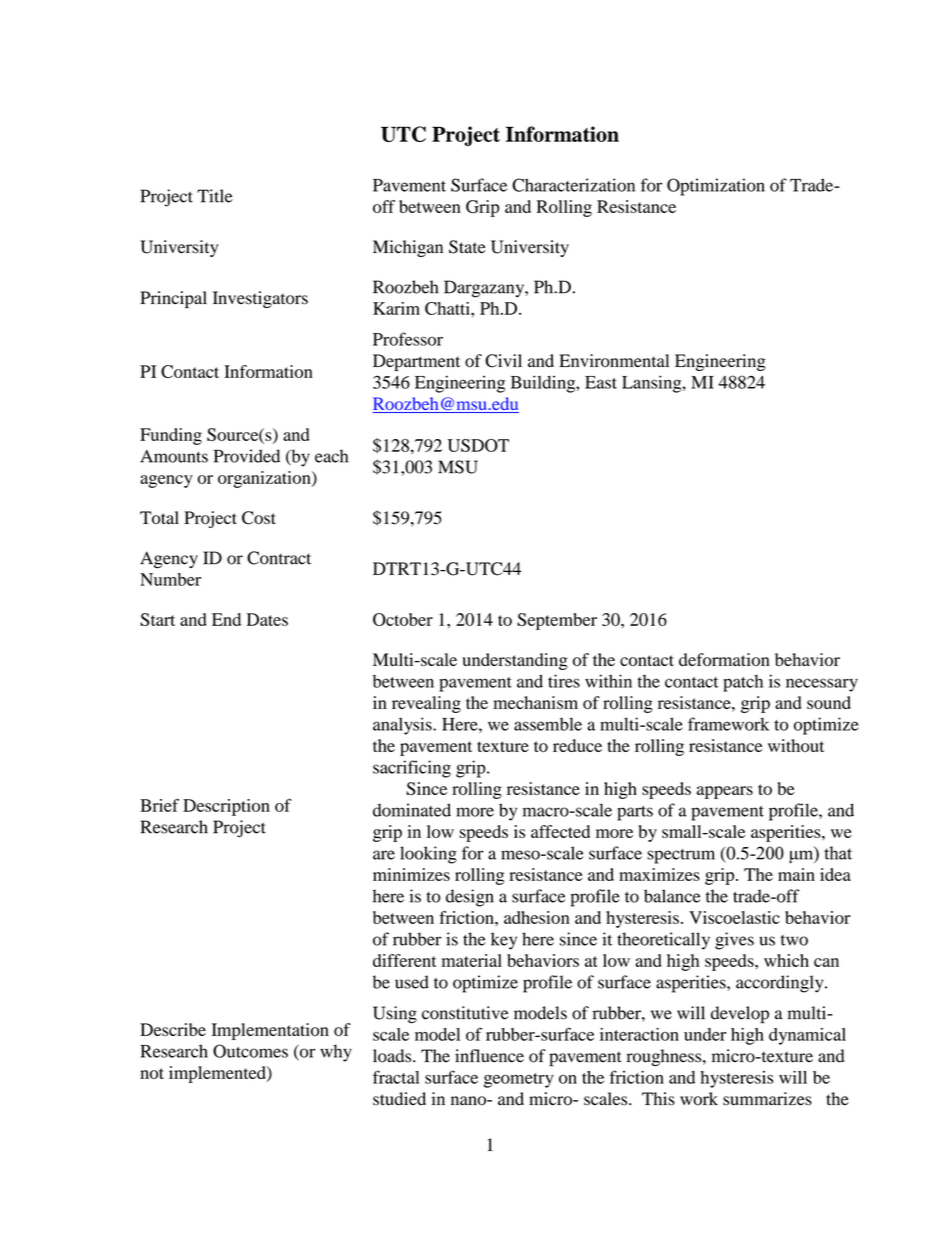 This screenshot has height=1233, width=952. I want to click on Description, so click(226, 807).
